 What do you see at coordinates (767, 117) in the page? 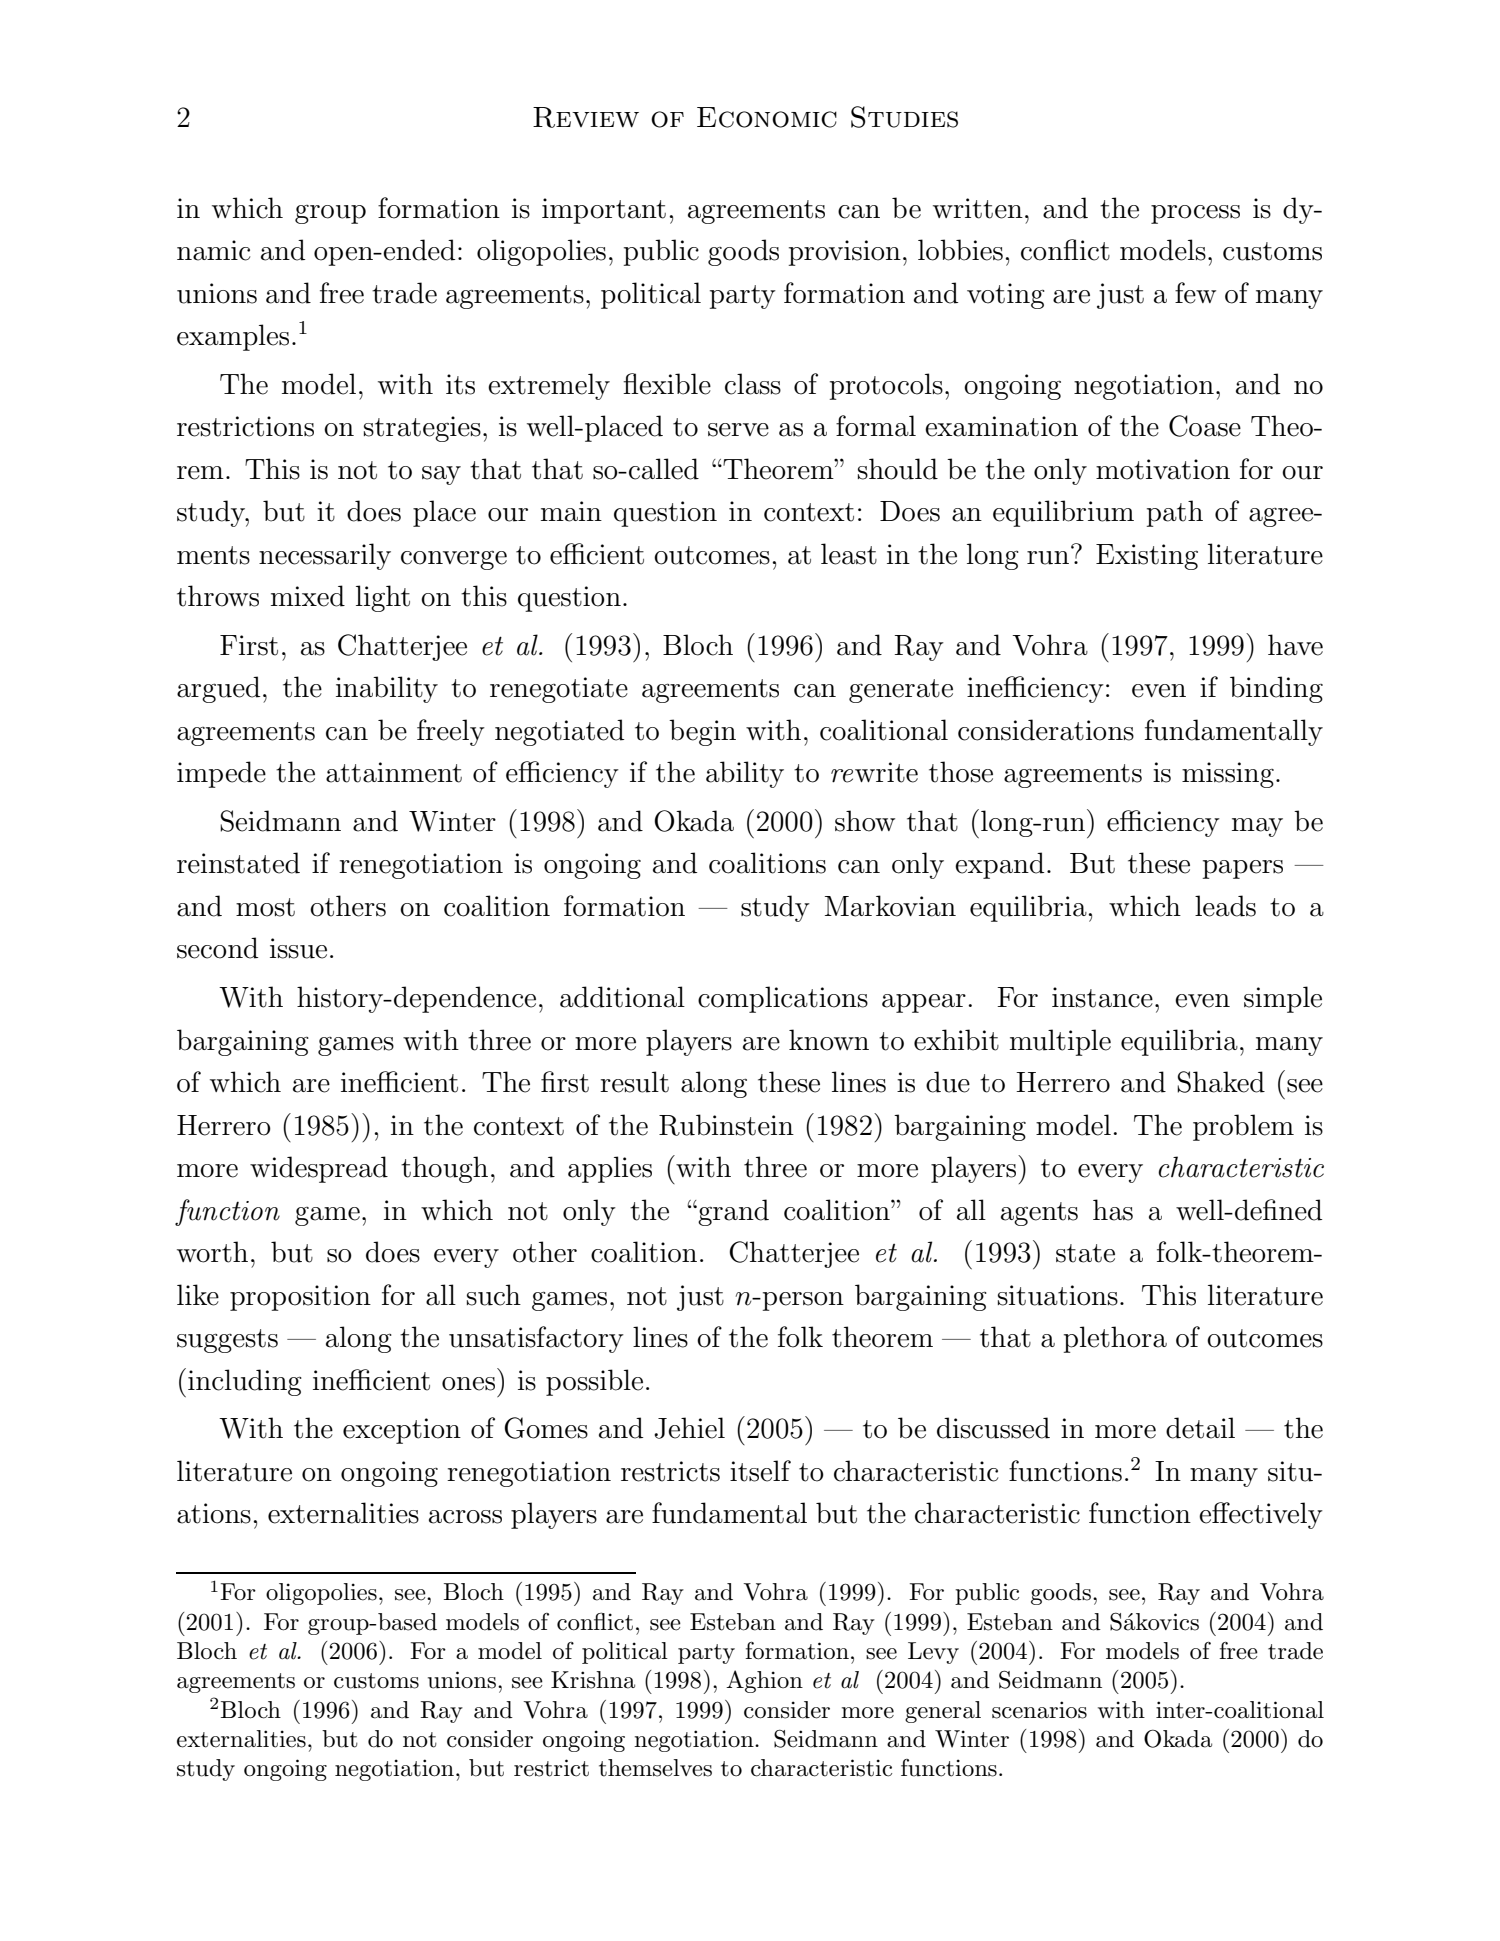
I see `Economic` at bounding box center [767, 117].
